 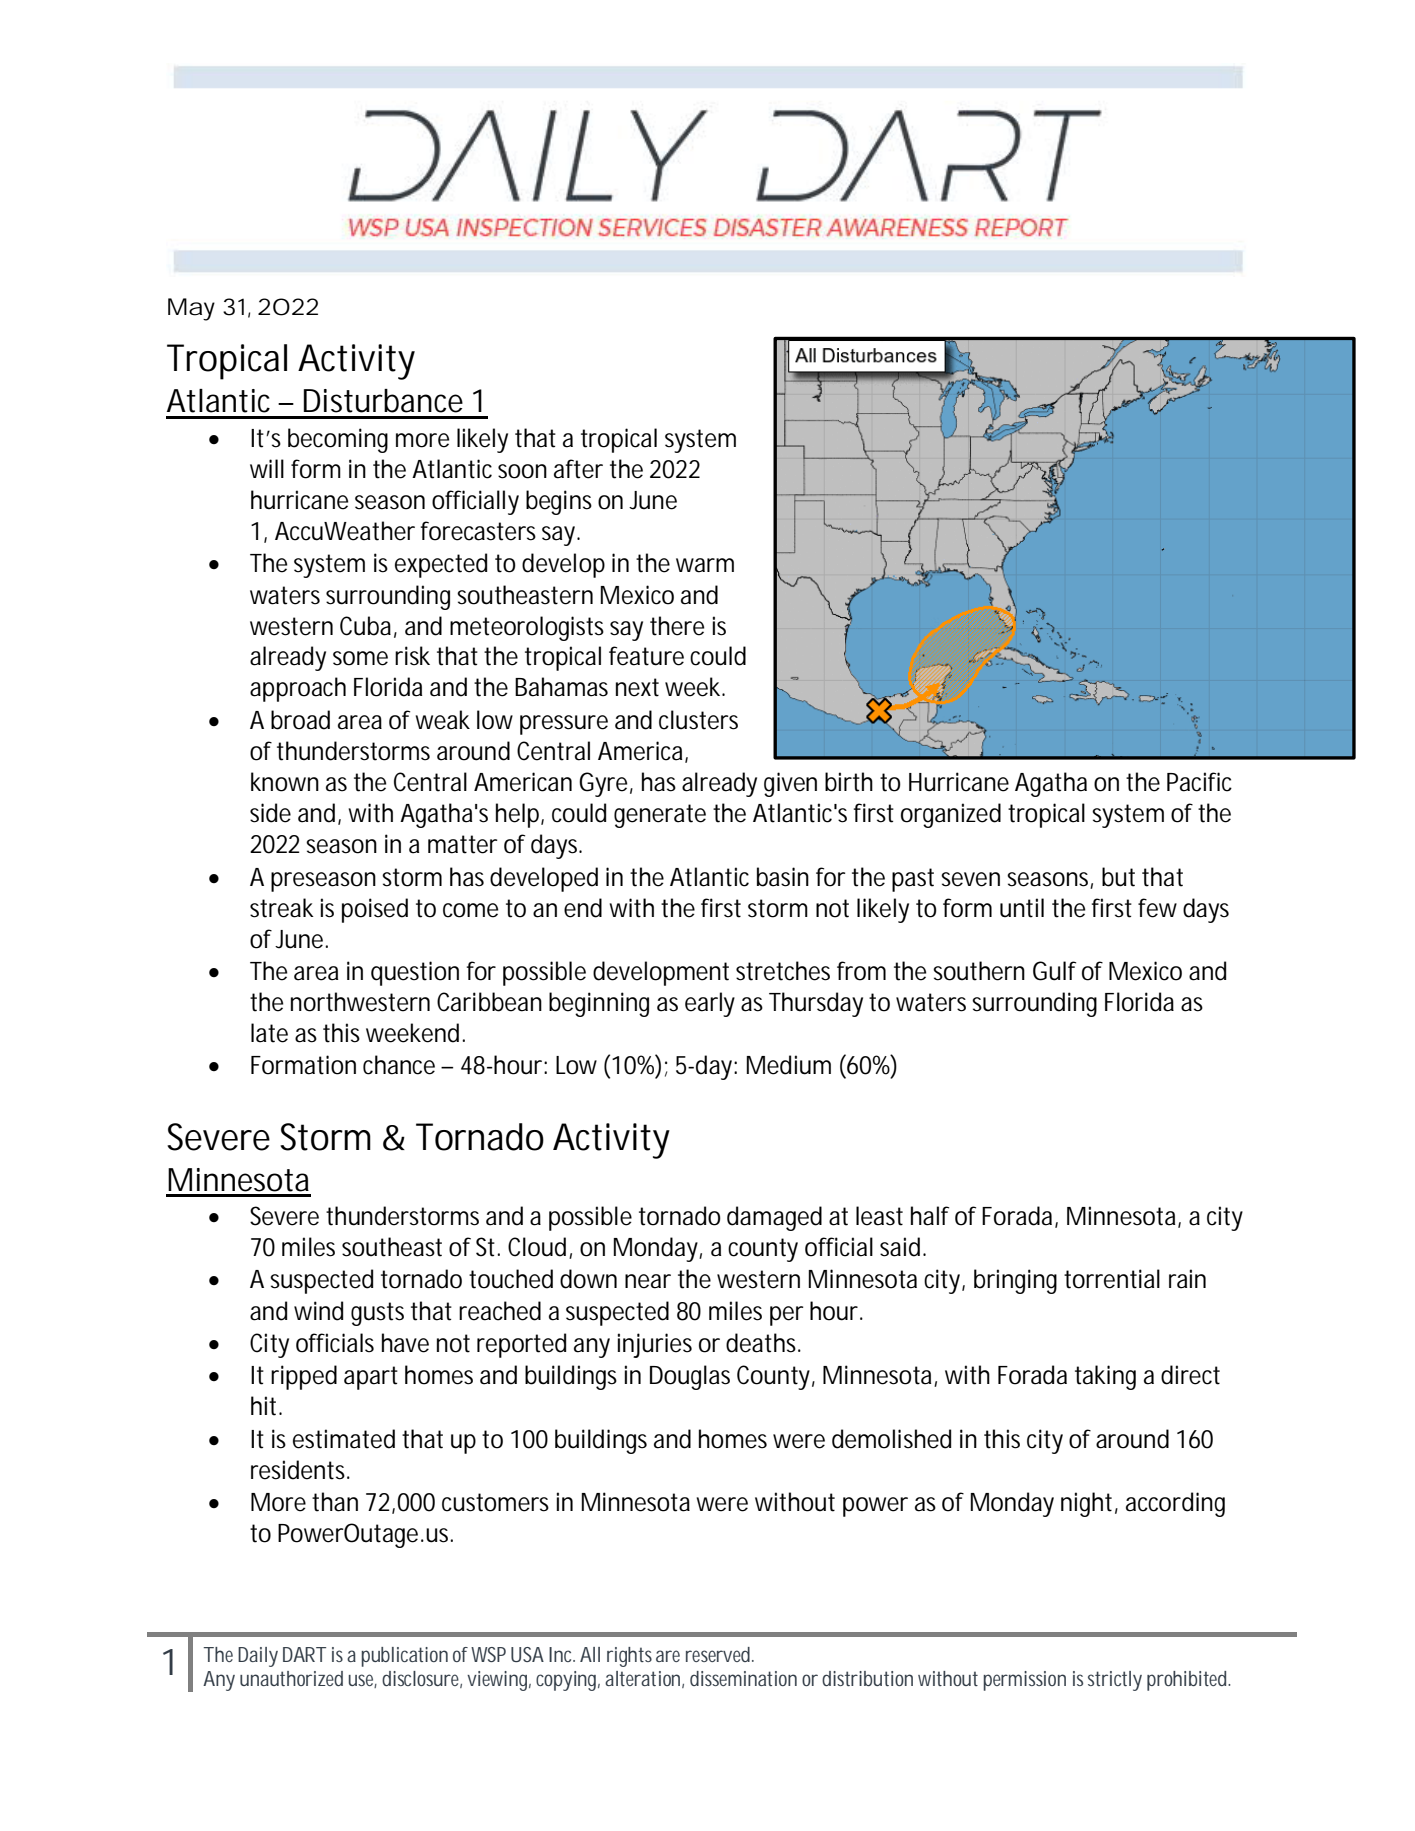 What do you see at coordinates (383, 401) in the screenshot?
I see `Disturbance` at bounding box center [383, 401].
